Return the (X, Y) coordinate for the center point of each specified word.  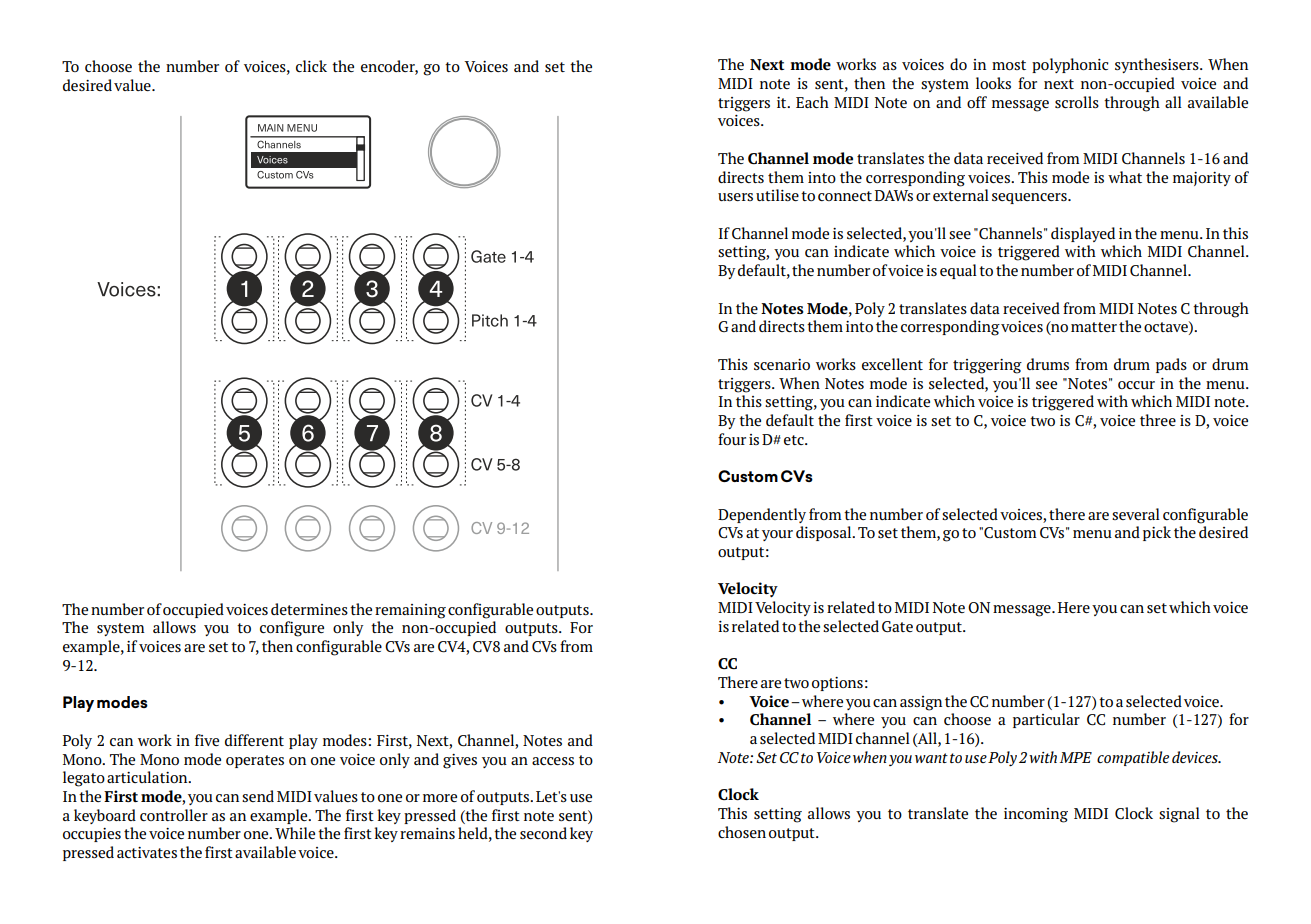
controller (174, 815)
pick (1157, 533)
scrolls (1077, 102)
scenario (782, 364)
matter (1094, 327)
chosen (742, 832)
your (777, 535)
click (311, 66)
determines (309, 609)
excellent (892, 364)
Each (812, 102)
